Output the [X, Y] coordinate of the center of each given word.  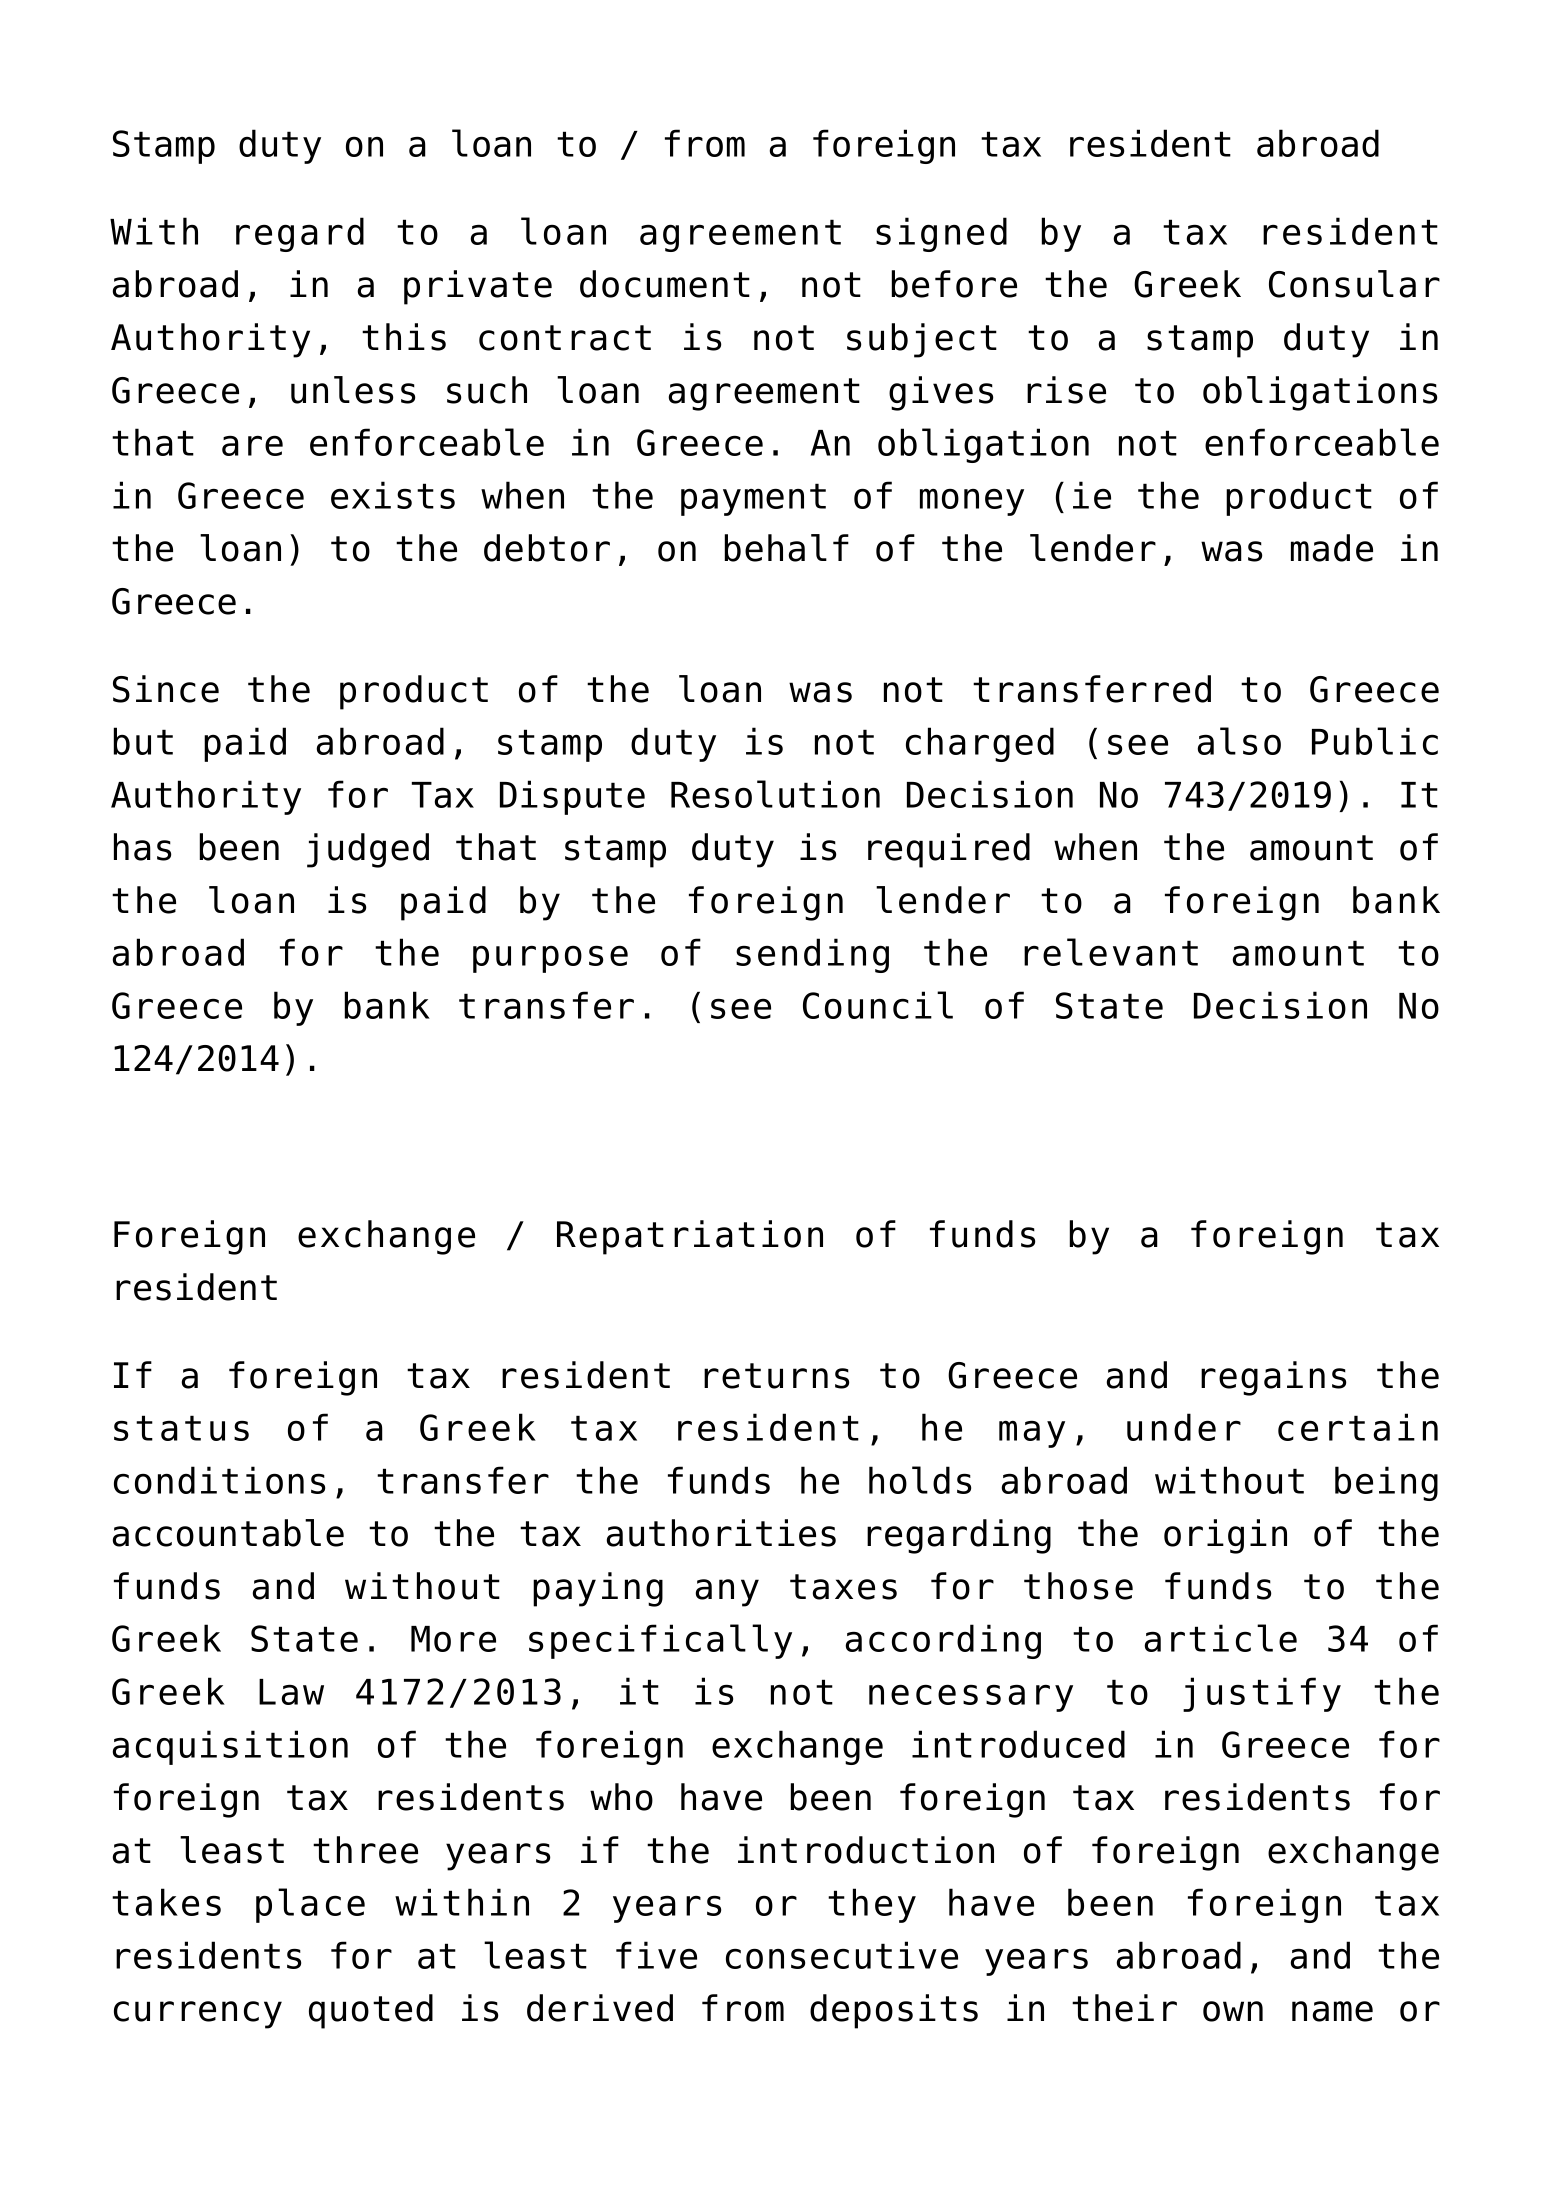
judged [368, 850]
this [404, 337]
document [665, 284]
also [1239, 741]
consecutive [842, 1955]
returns [776, 1376]
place [310, 1905]
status [181, 1428]
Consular [1354, 284]
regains [1273, 1378]
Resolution [775, 794]
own [1233, 2011]
